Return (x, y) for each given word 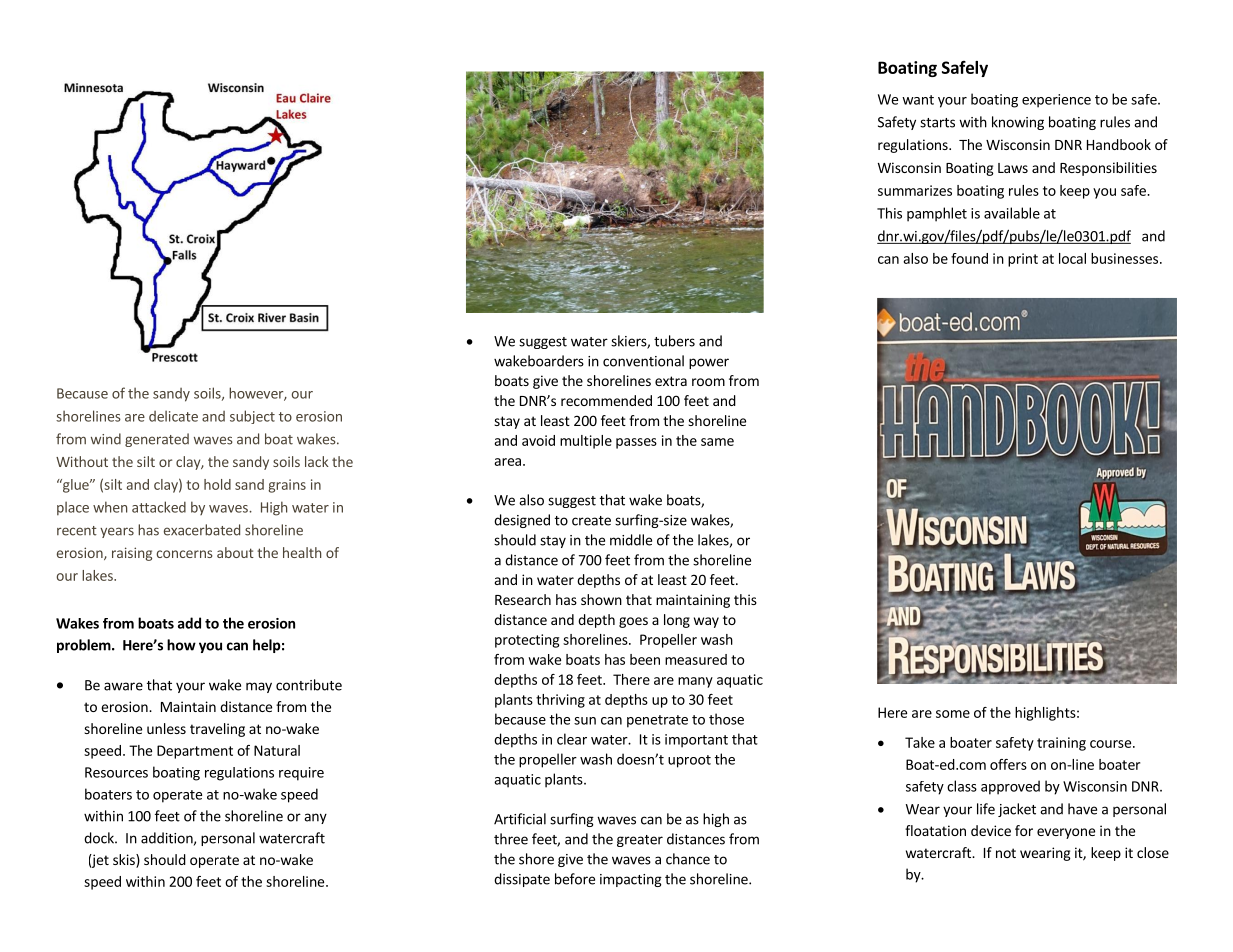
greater (640, 841)
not (1006, 853)
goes (633, 622)
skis (125, 861)
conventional (643, 361)
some (953, 714)
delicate (173, 416)
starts (937, 123)
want (918, 100)
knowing (1018, 123)
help (267, 646)
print (1023, 260)
